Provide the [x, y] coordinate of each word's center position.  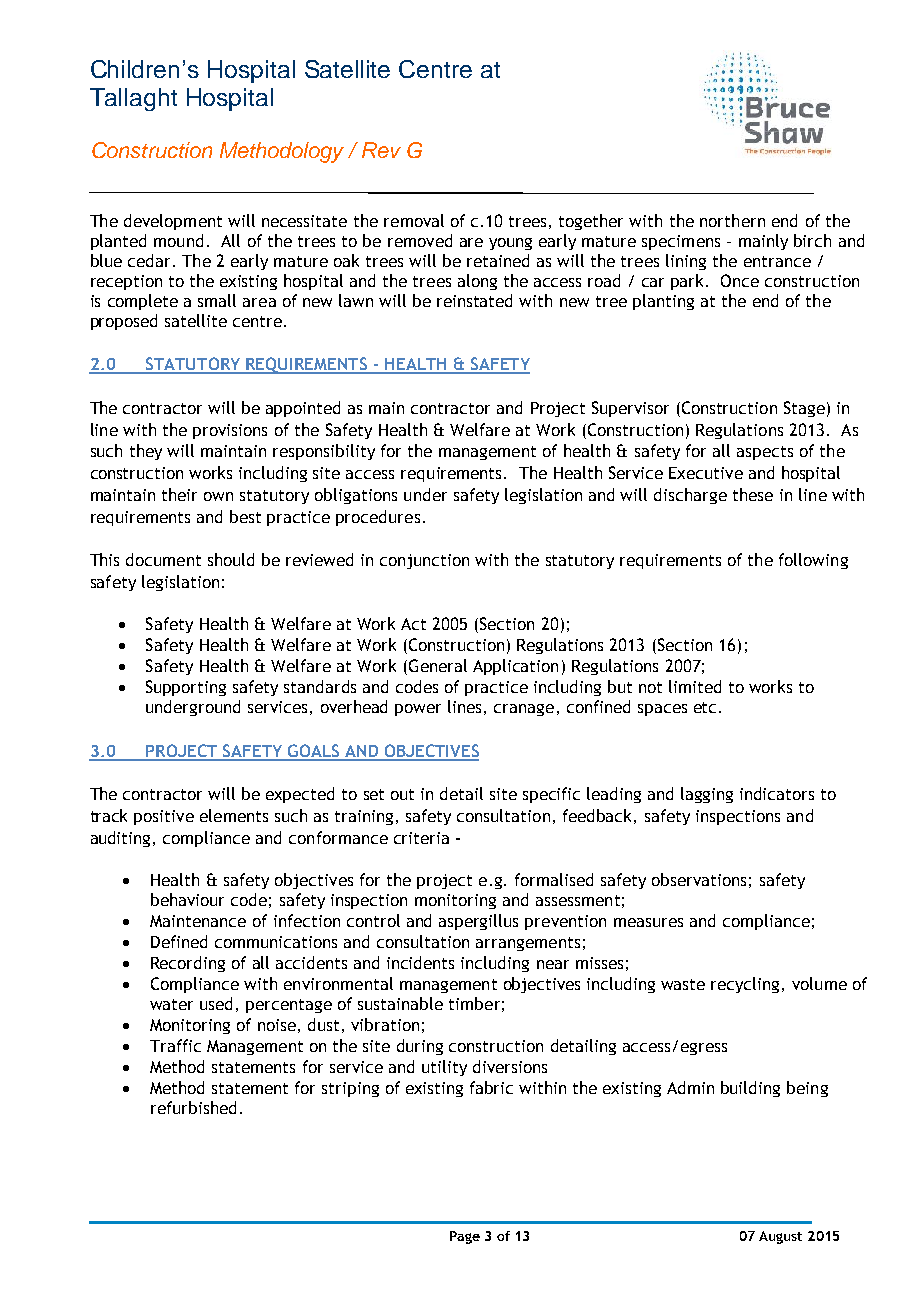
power [418, 710]
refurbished [193, 1107]
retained [498, 260]
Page [465, 1237]
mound [178, 240]
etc [705, 707]
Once [740, 280]
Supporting [186, 688]
